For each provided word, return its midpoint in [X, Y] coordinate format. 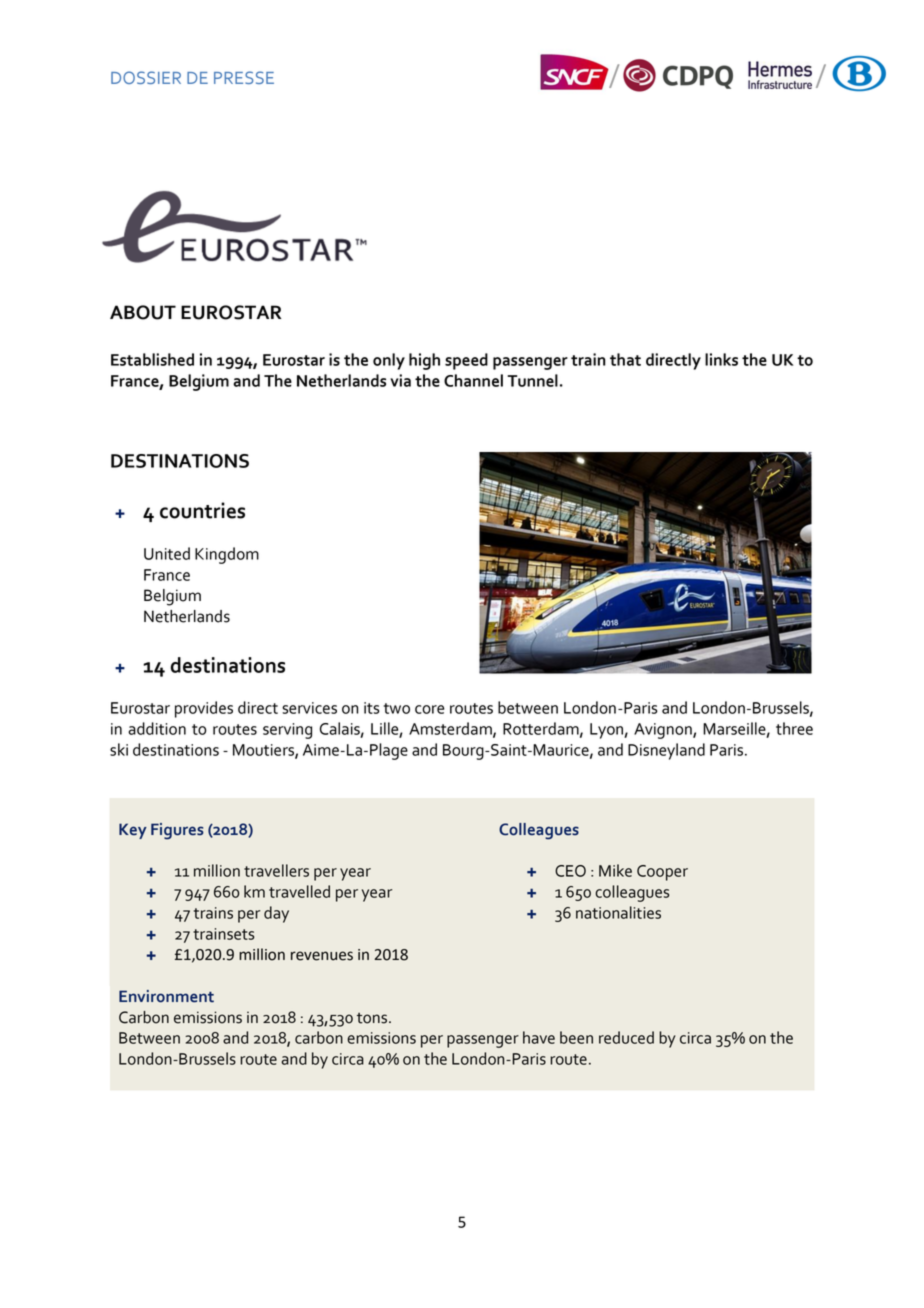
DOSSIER [146, 77]
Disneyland [666, 751]
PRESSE [244, 77]
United [167, 553]
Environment [166, 996]
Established [152, 359]
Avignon [664, 731]
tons [373, 1018]
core [429, 709]
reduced [626, 1037]
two [397, 708]
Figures [177, 831]
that [625, 359]
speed [466, 361]
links [721, 359]
